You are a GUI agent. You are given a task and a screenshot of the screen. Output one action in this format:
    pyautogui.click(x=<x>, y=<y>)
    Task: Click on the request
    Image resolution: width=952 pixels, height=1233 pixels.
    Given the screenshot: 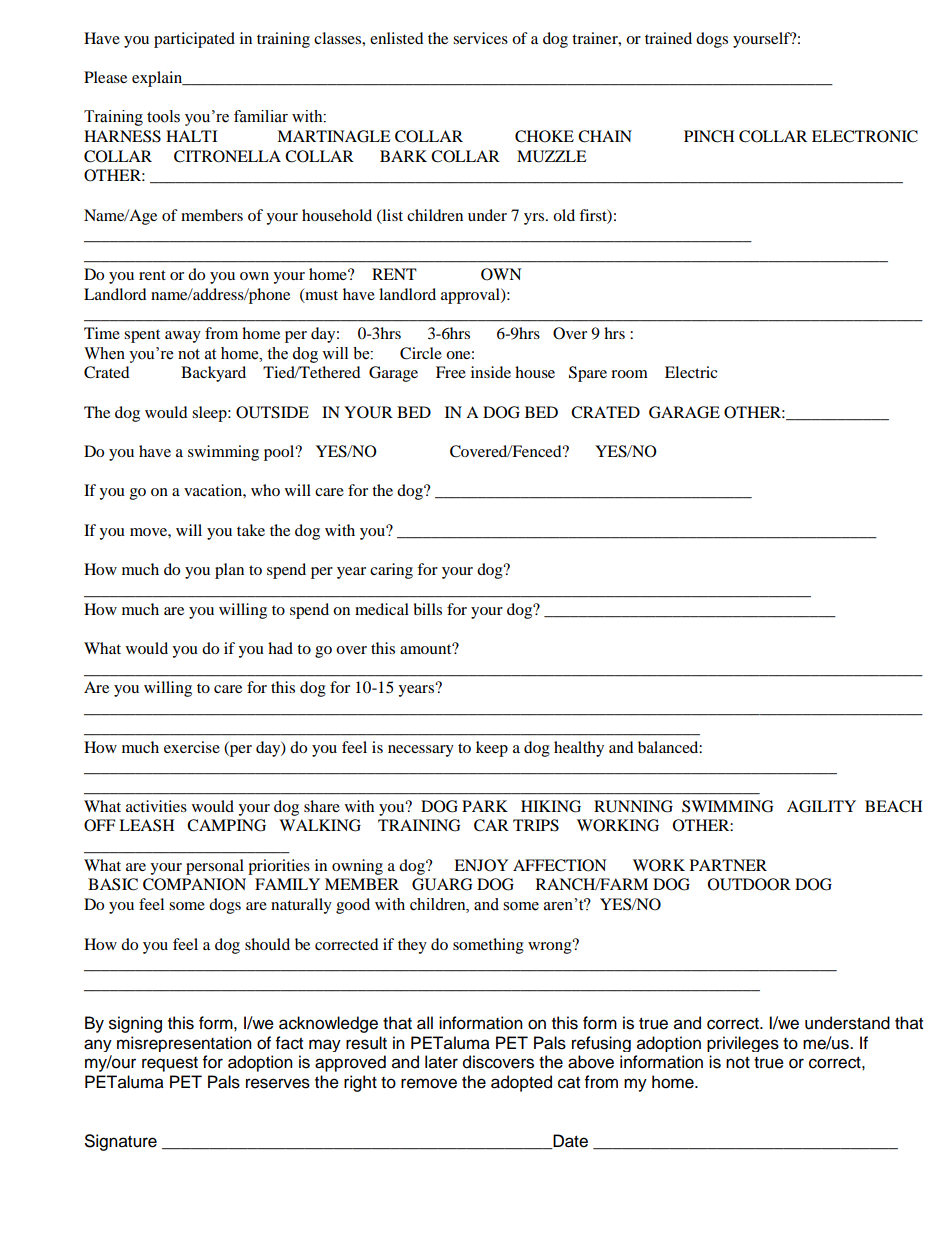 What is the action you would take?
    pyautogui.click(x=170, y=1064)
